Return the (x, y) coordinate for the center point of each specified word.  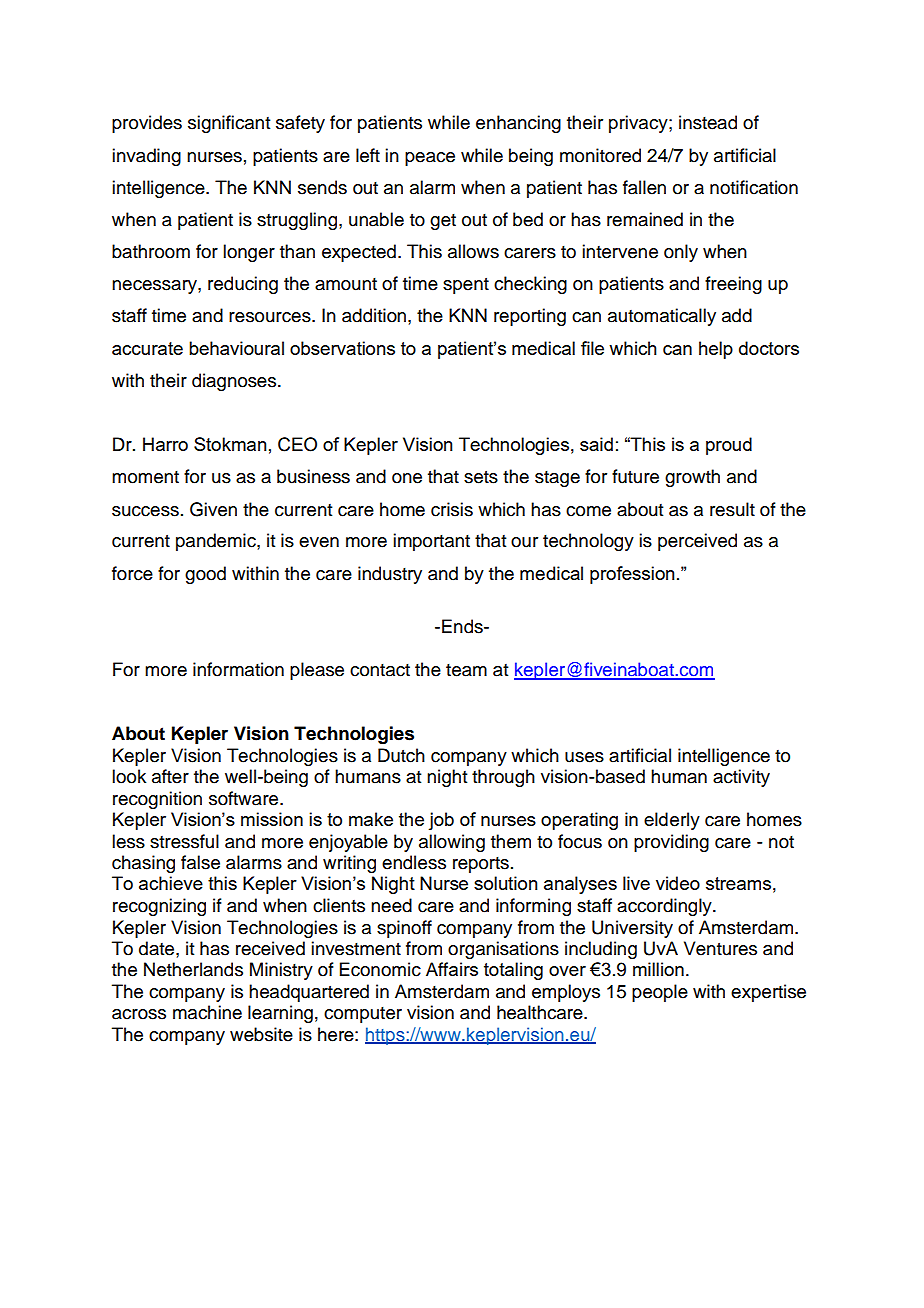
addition (374, 315)
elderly (672, 821)
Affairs (452, 969)
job (441, 821)
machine (207, 1012)
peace (430, 159)
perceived (697, 542)
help (716, 350)
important (431, 542)
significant (229, 124)
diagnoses (234, 382)
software (245, 798)
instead (708, 122)
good (205, 575)
